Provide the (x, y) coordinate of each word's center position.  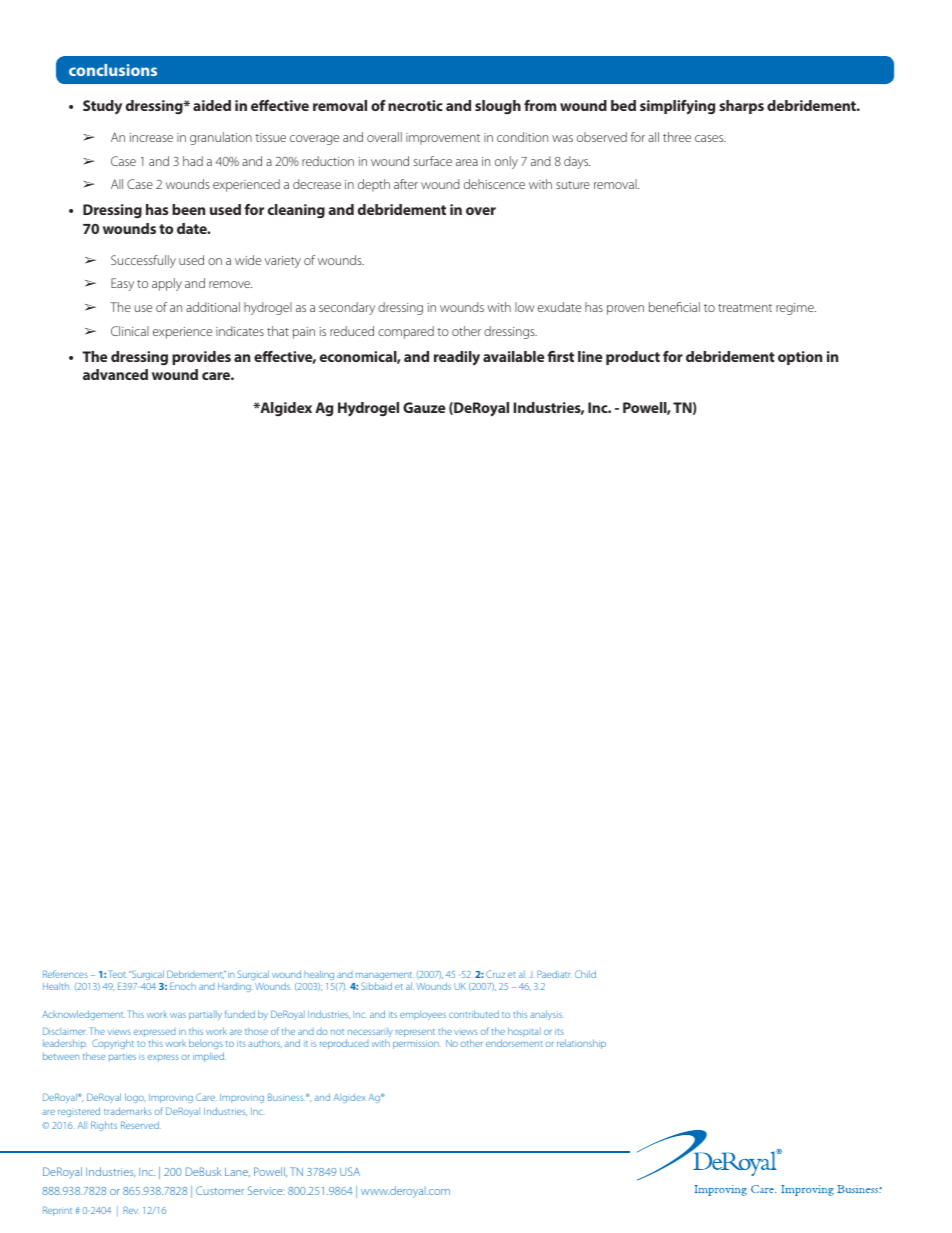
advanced (115, 374)
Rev (131, 1210)
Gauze (424, 407)
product (633, 358)
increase (151, 137)
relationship (581, 1044)
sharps (741, 107)
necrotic (415, 105)
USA (350, 1171)
